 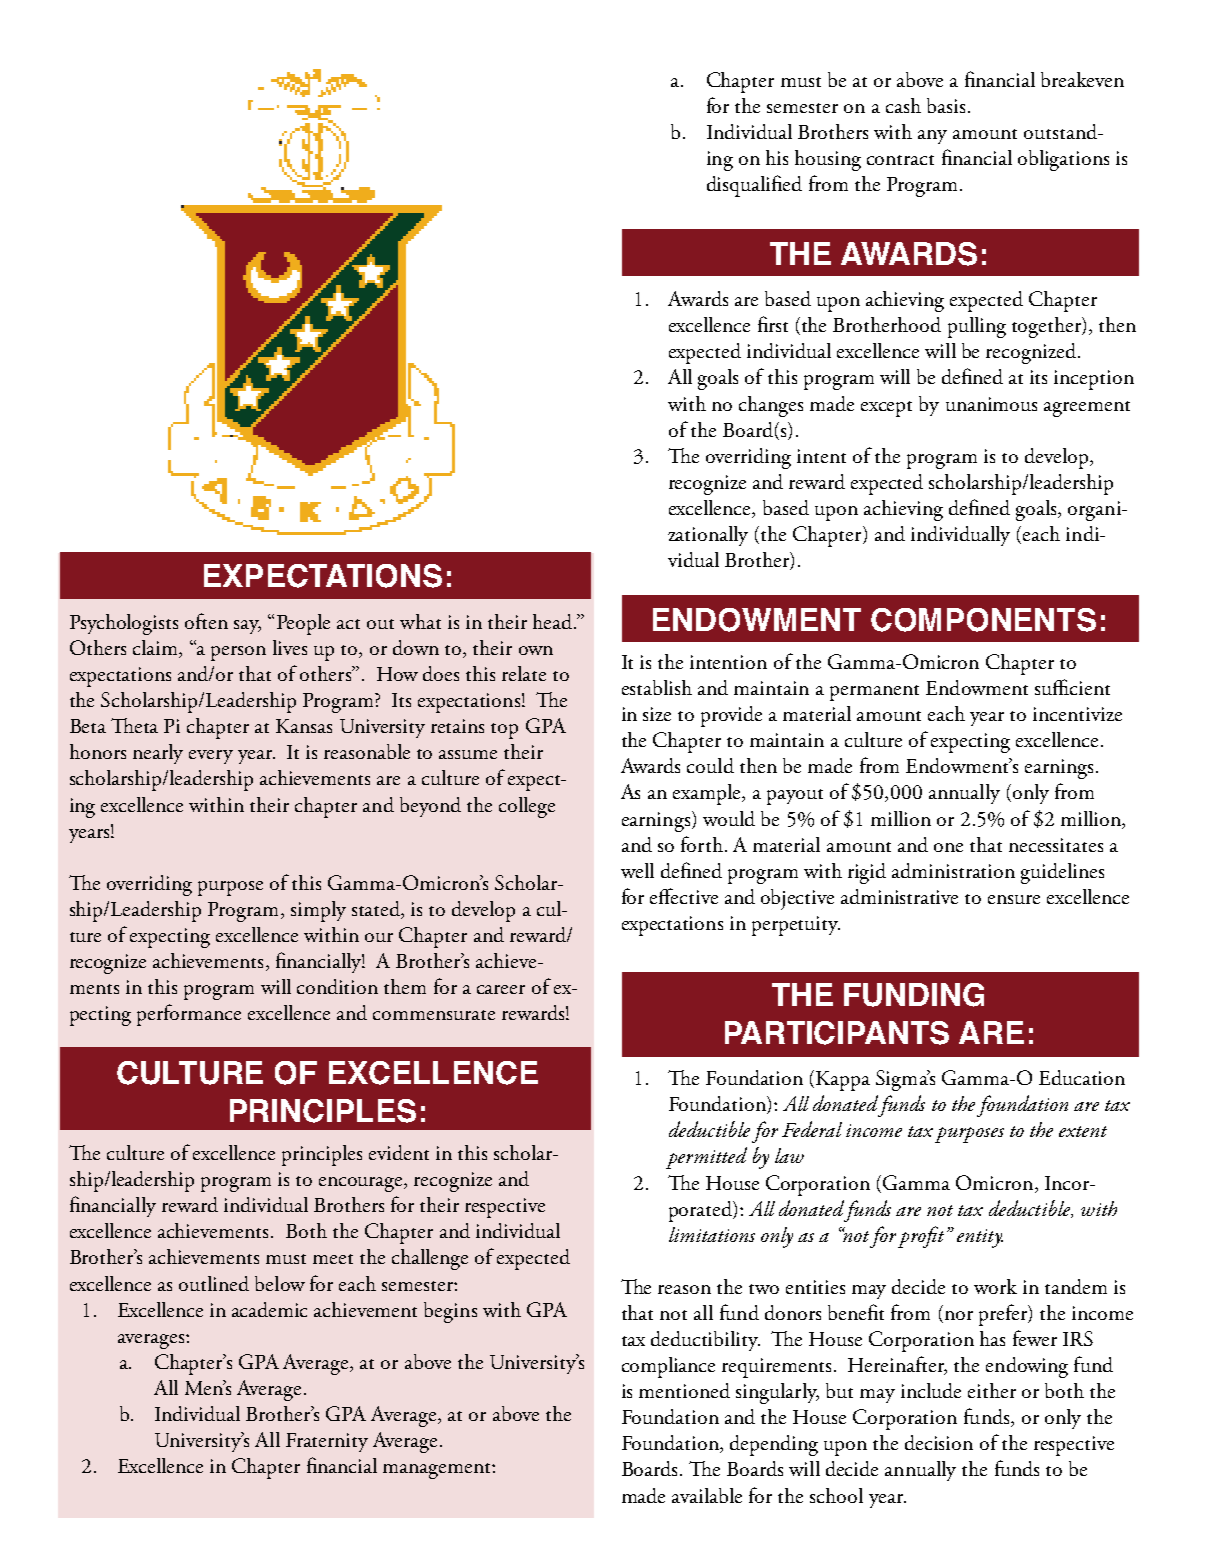 I want to click on Fraternity, so click(x=327, y=1442).
